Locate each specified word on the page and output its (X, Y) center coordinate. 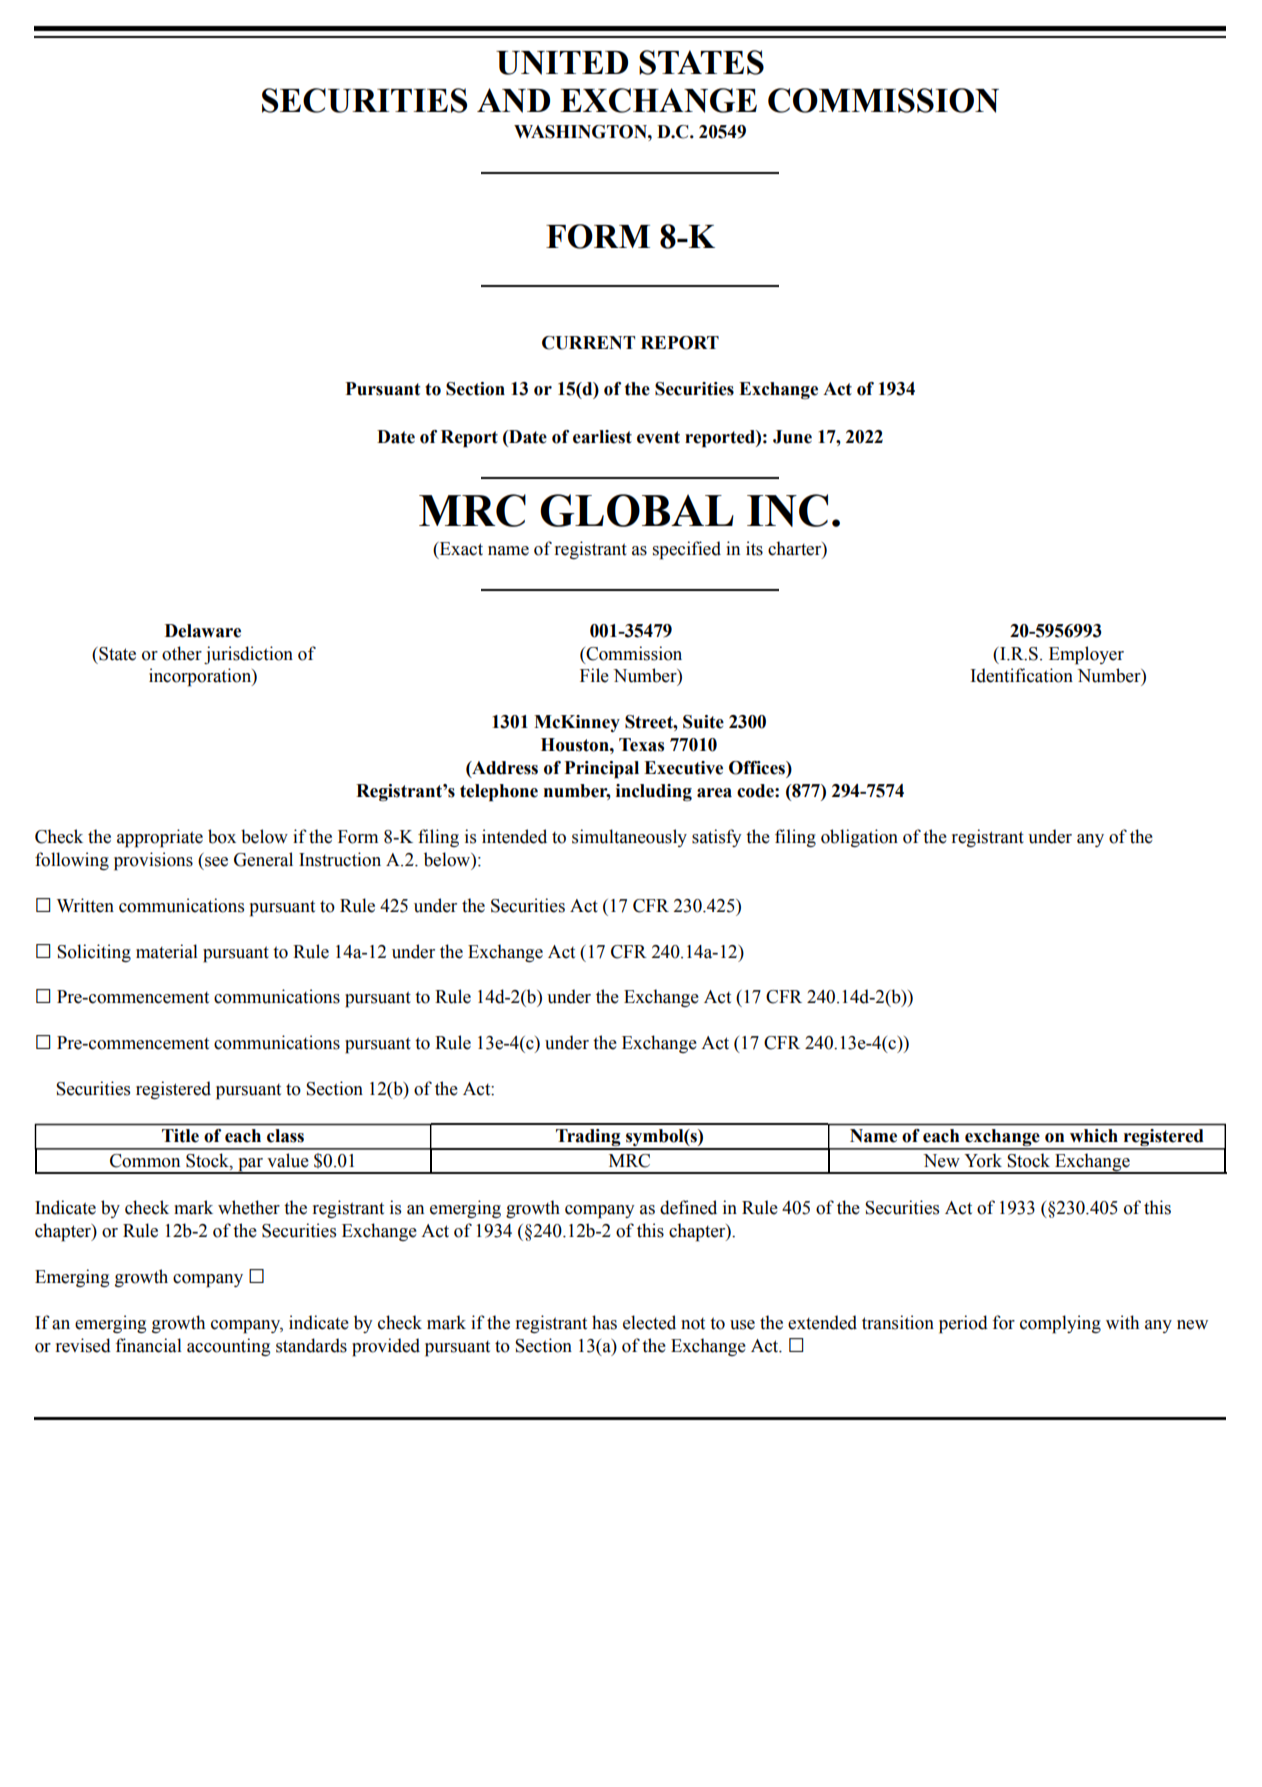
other (182, 653)
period (963, 1324)
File (594, 675)
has (604, 1322)
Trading (588, 1139)
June (792, 437)
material (167, 951)
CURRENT (588, 343)
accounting (228, 1347)
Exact (460, 549)
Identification (1021, 675)
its (754, 548)
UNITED (562, 63)
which (1094, 1136)
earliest (602, 437)
